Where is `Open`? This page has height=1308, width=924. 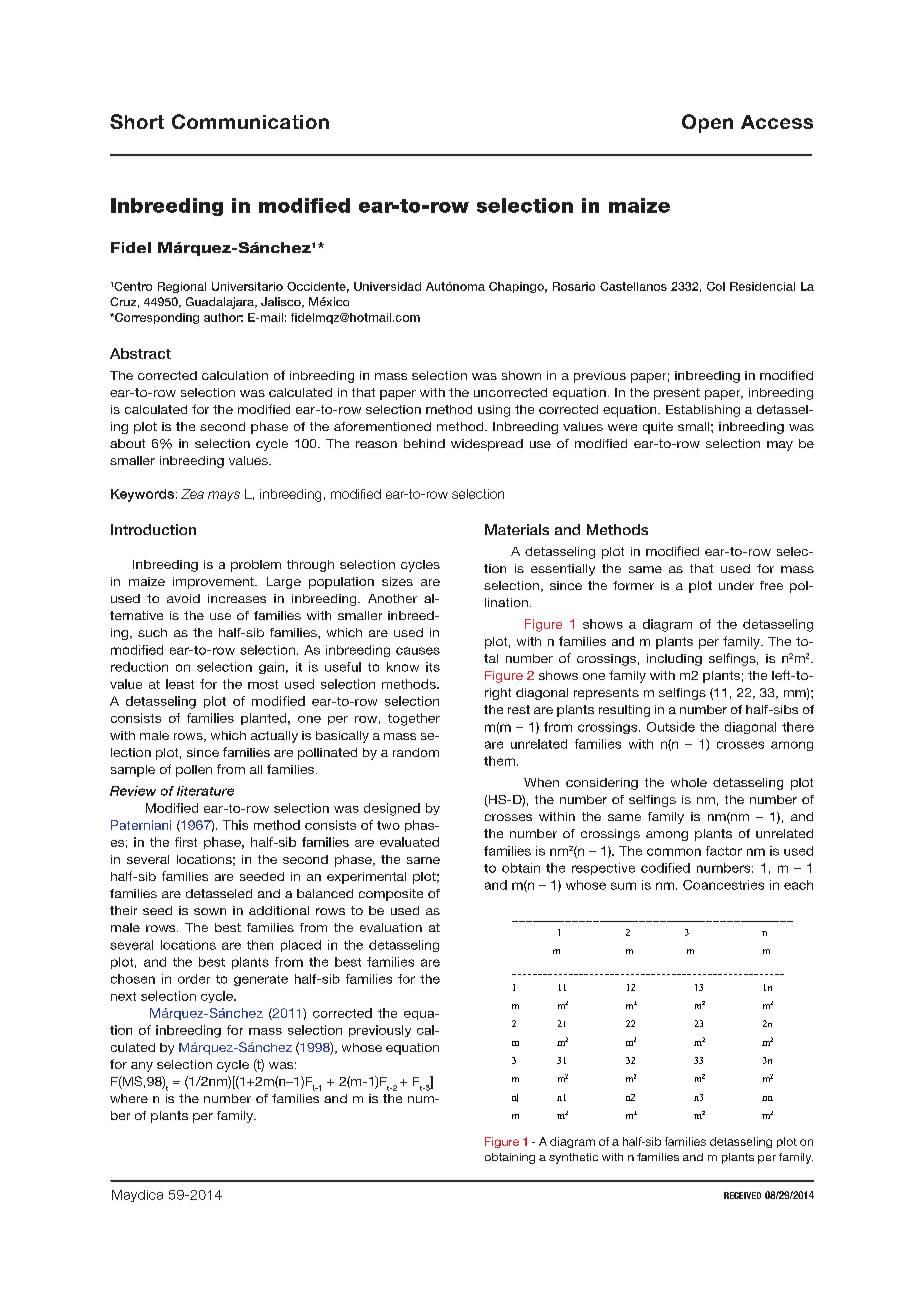 Open is located at coordinates (707, 123).
